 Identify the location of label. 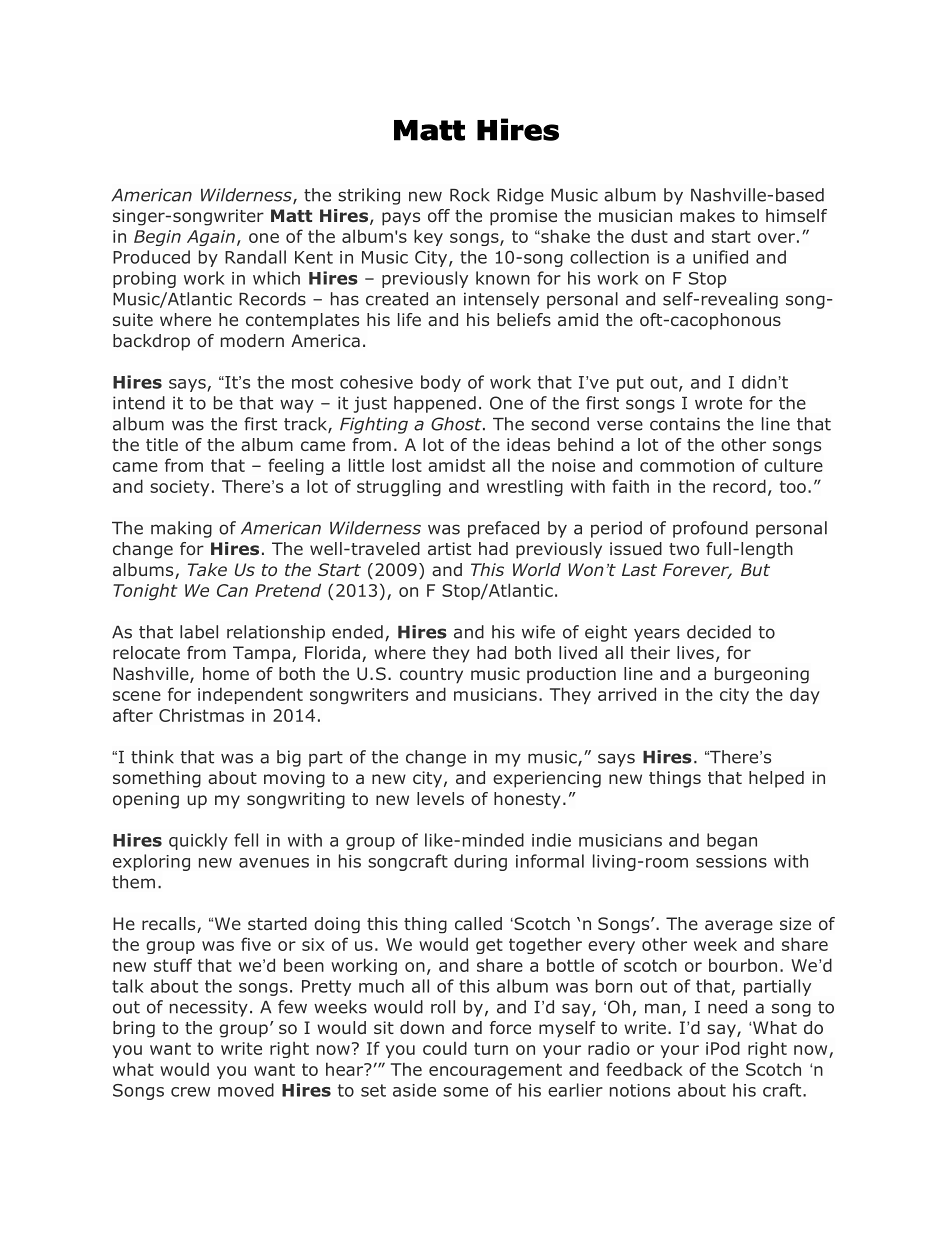
(199, 632).
